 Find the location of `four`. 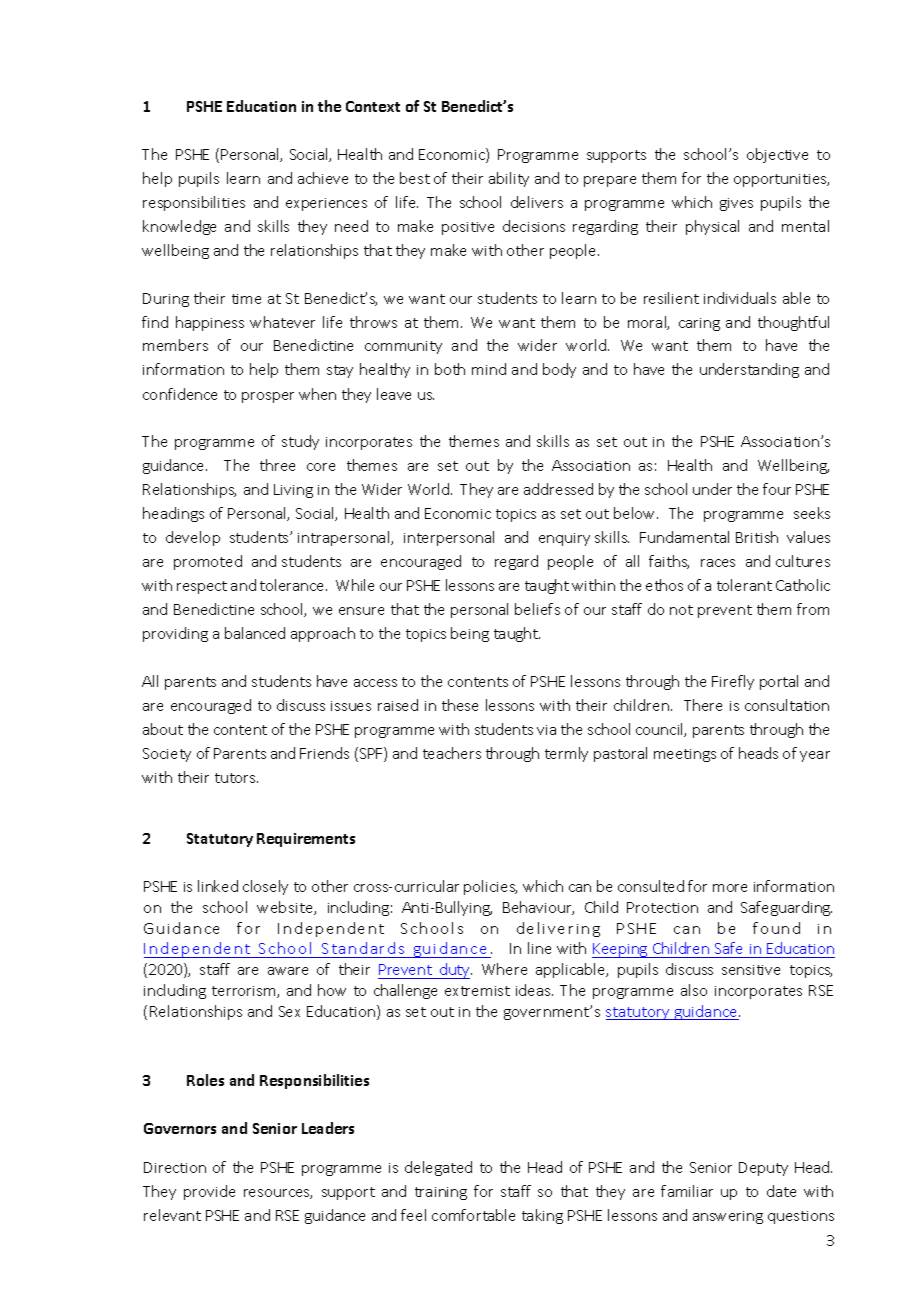

four is located at coordinates (777, 489).
